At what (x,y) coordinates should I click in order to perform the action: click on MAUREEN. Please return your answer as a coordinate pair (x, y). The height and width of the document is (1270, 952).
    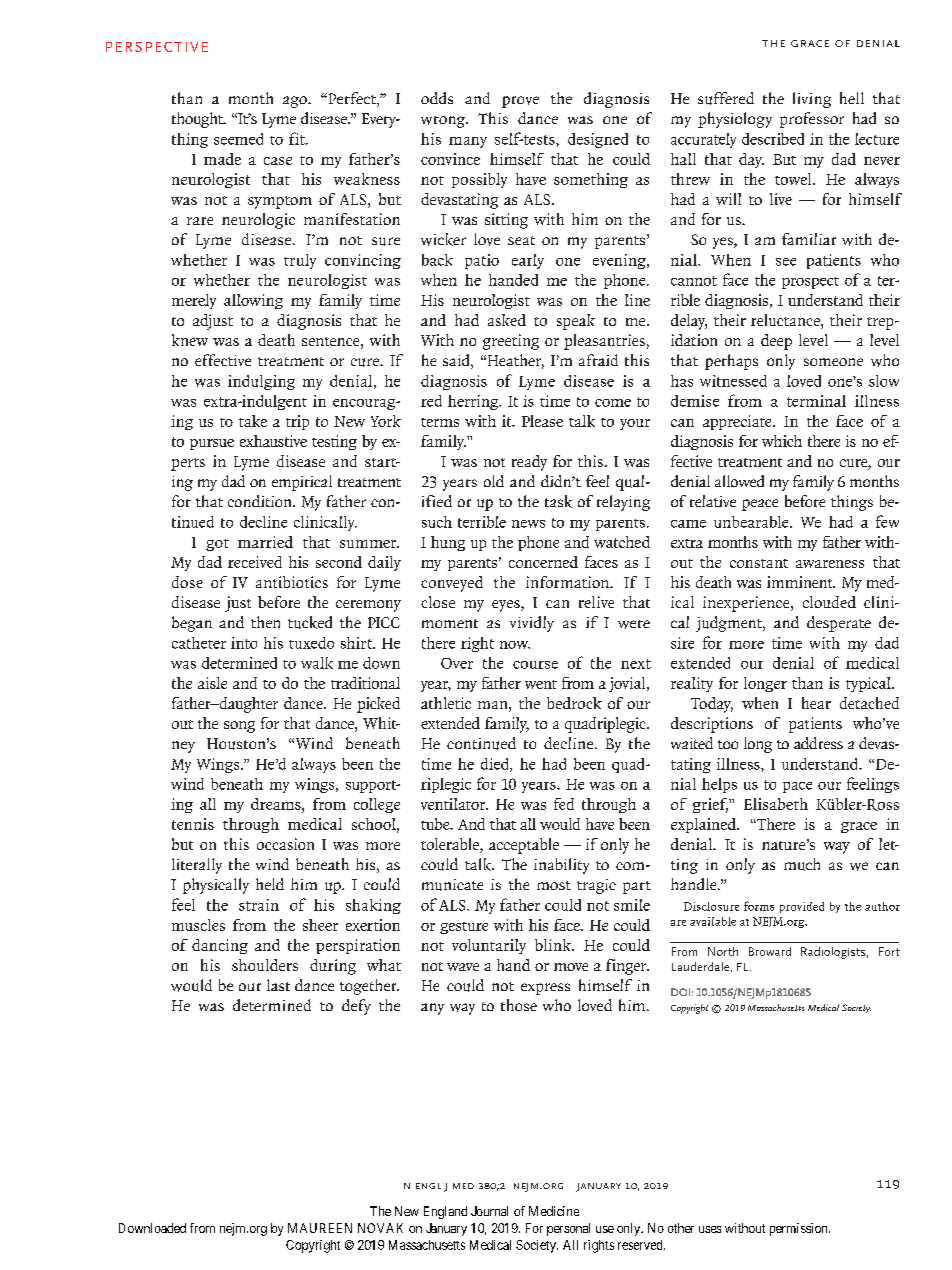
    Looking at the image, I should click on (320, 1228).
